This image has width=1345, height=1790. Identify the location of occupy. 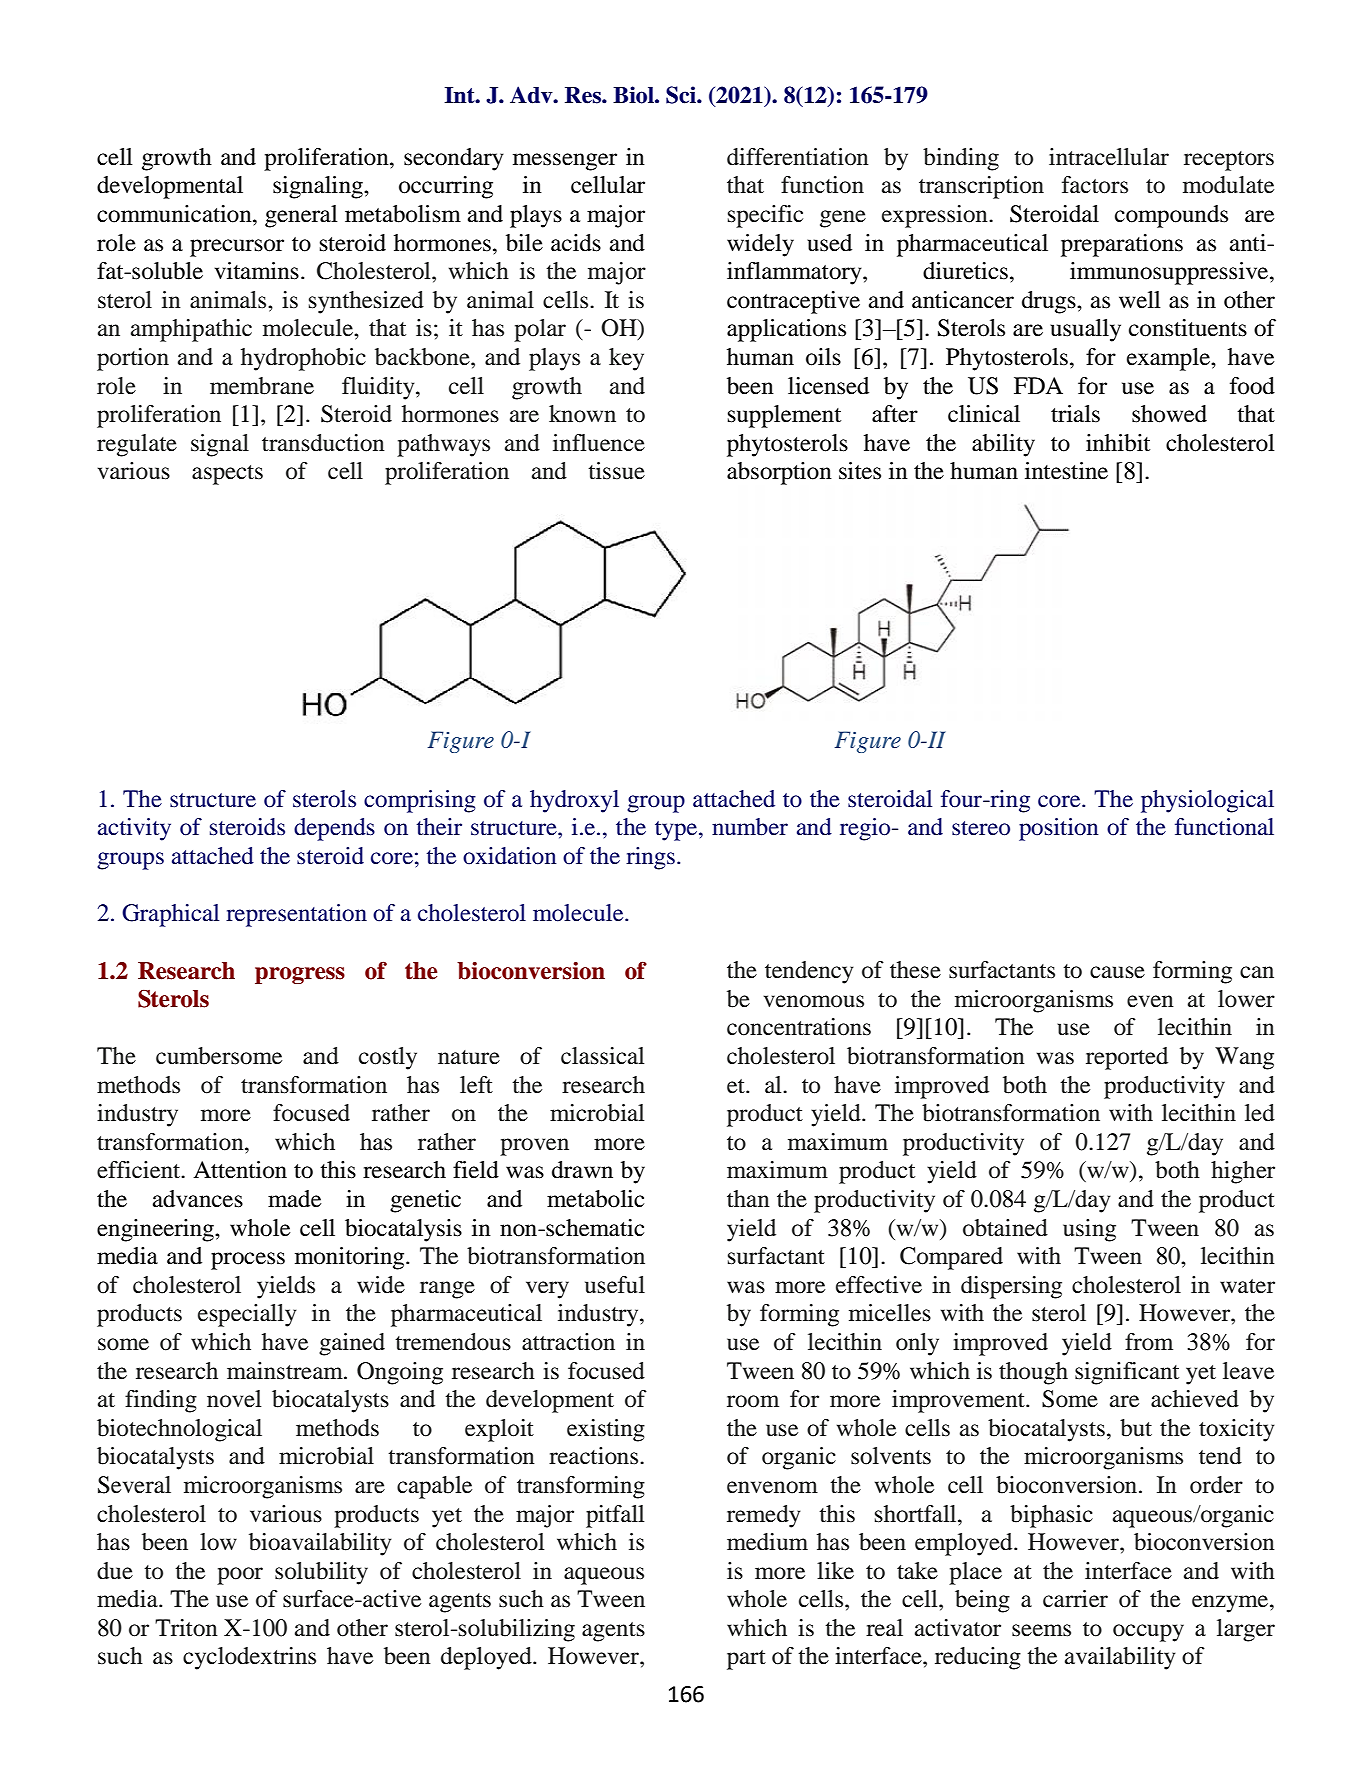
(1148, 1633).
